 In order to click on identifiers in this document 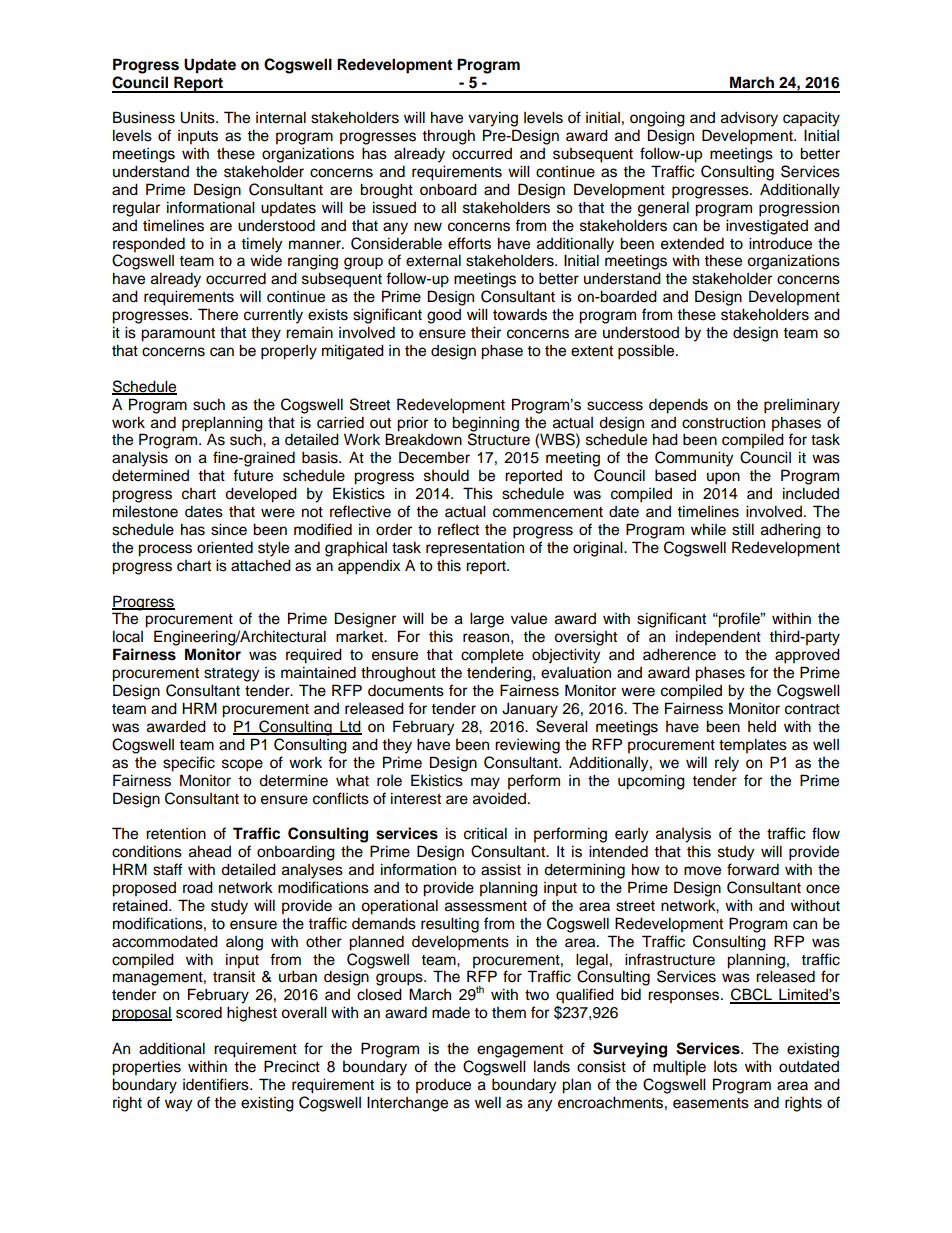, I will do `click(217, 1084)`.
